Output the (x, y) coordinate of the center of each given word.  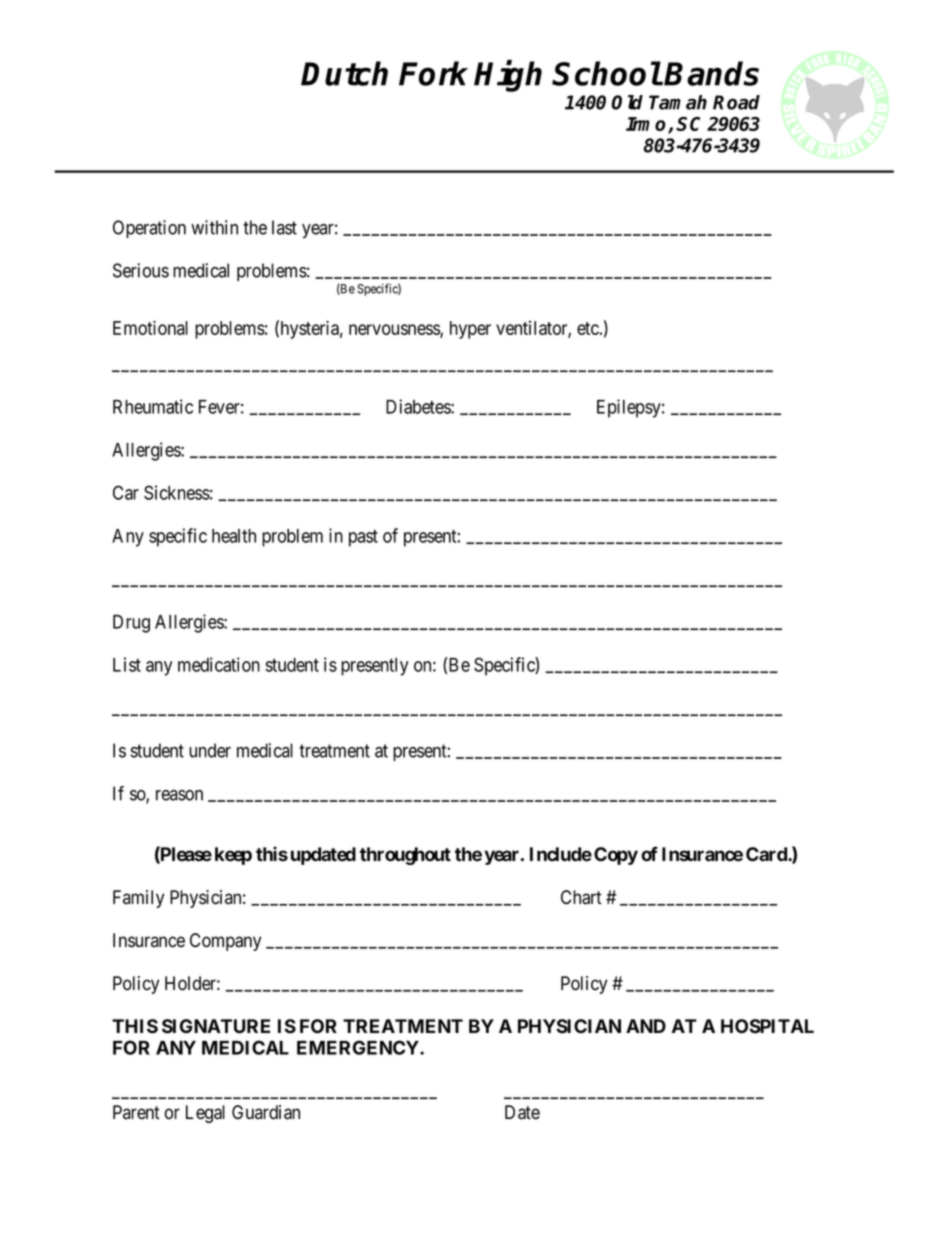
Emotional (150, 327)
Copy (616, 856)
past (363, 538)
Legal (205, 1114)
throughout (405, 856)
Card (767, 854)
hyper (470, 330)
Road (736, 102)
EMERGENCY (359, 1047)
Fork (433, 73)
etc (588, 328)
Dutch (344, 73)
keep (233, 856)
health (234, 536)
